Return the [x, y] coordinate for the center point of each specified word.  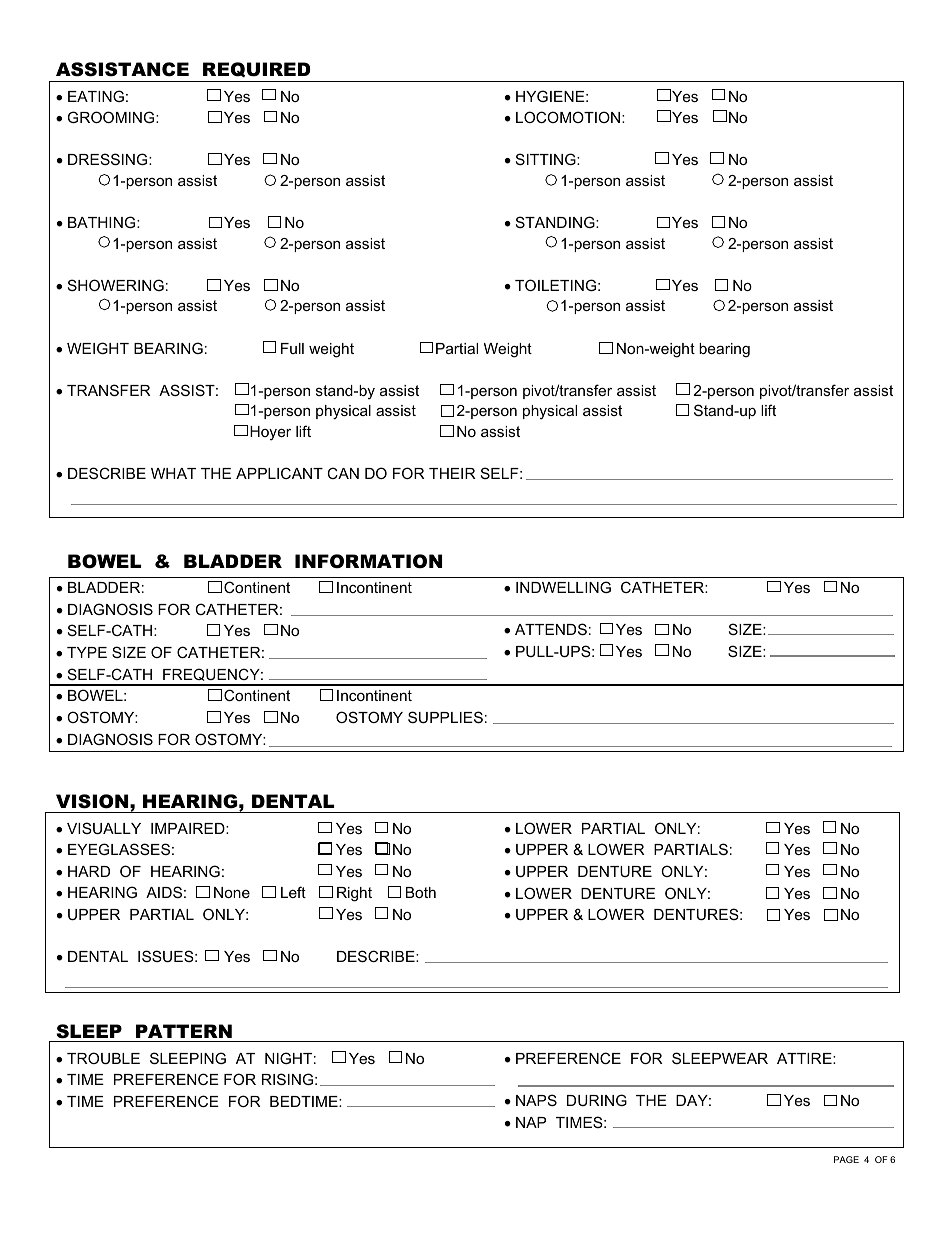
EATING [96, 96]
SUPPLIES [445, 717]
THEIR [452, 473]
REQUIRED [257, 69]
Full [292, 348]
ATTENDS [551, 629]
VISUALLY [104, 828]
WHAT [173, 473]
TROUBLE [103, 1058]
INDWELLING [563, 587]
